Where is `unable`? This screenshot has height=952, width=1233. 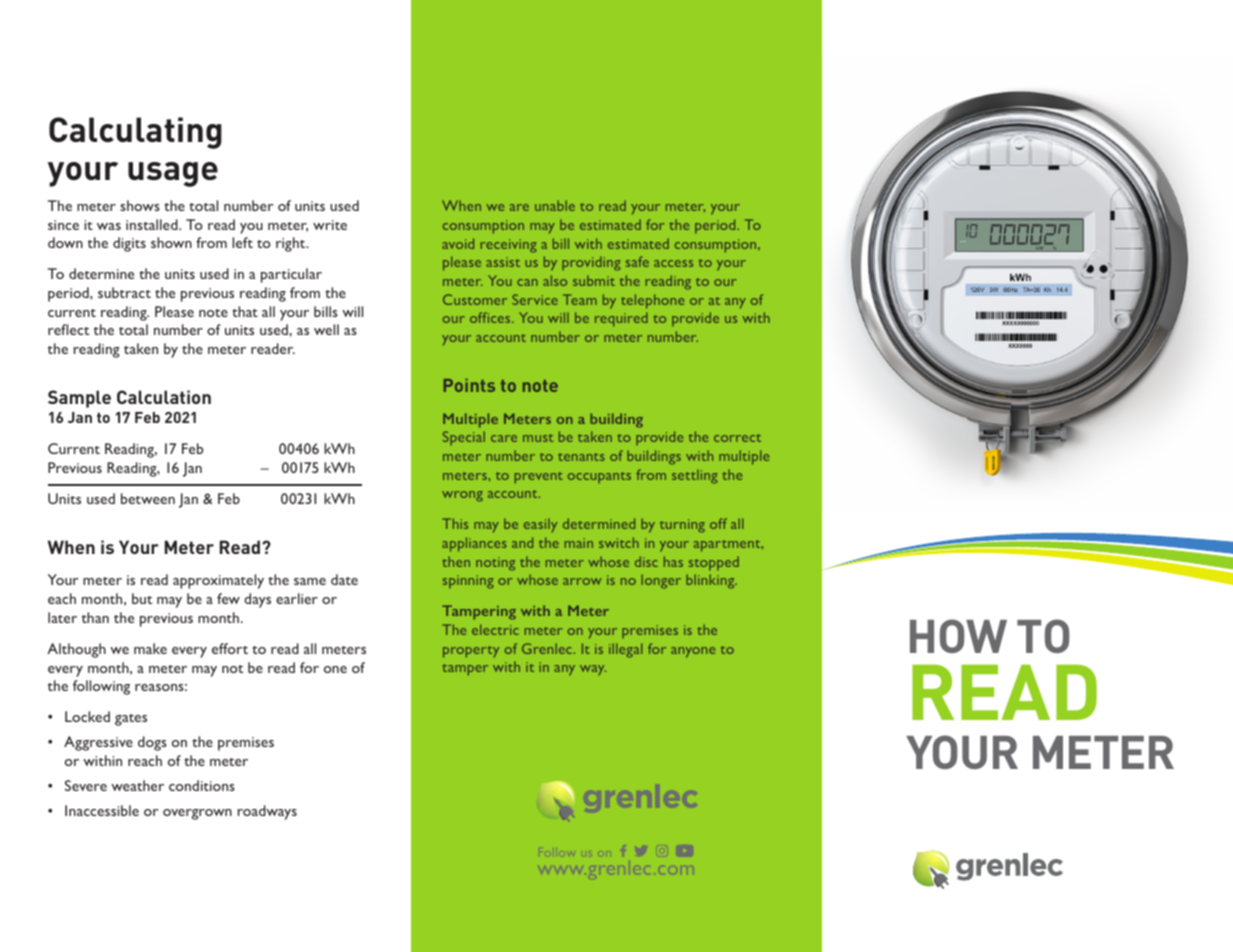
unable is located at coordinates (555, 205).
